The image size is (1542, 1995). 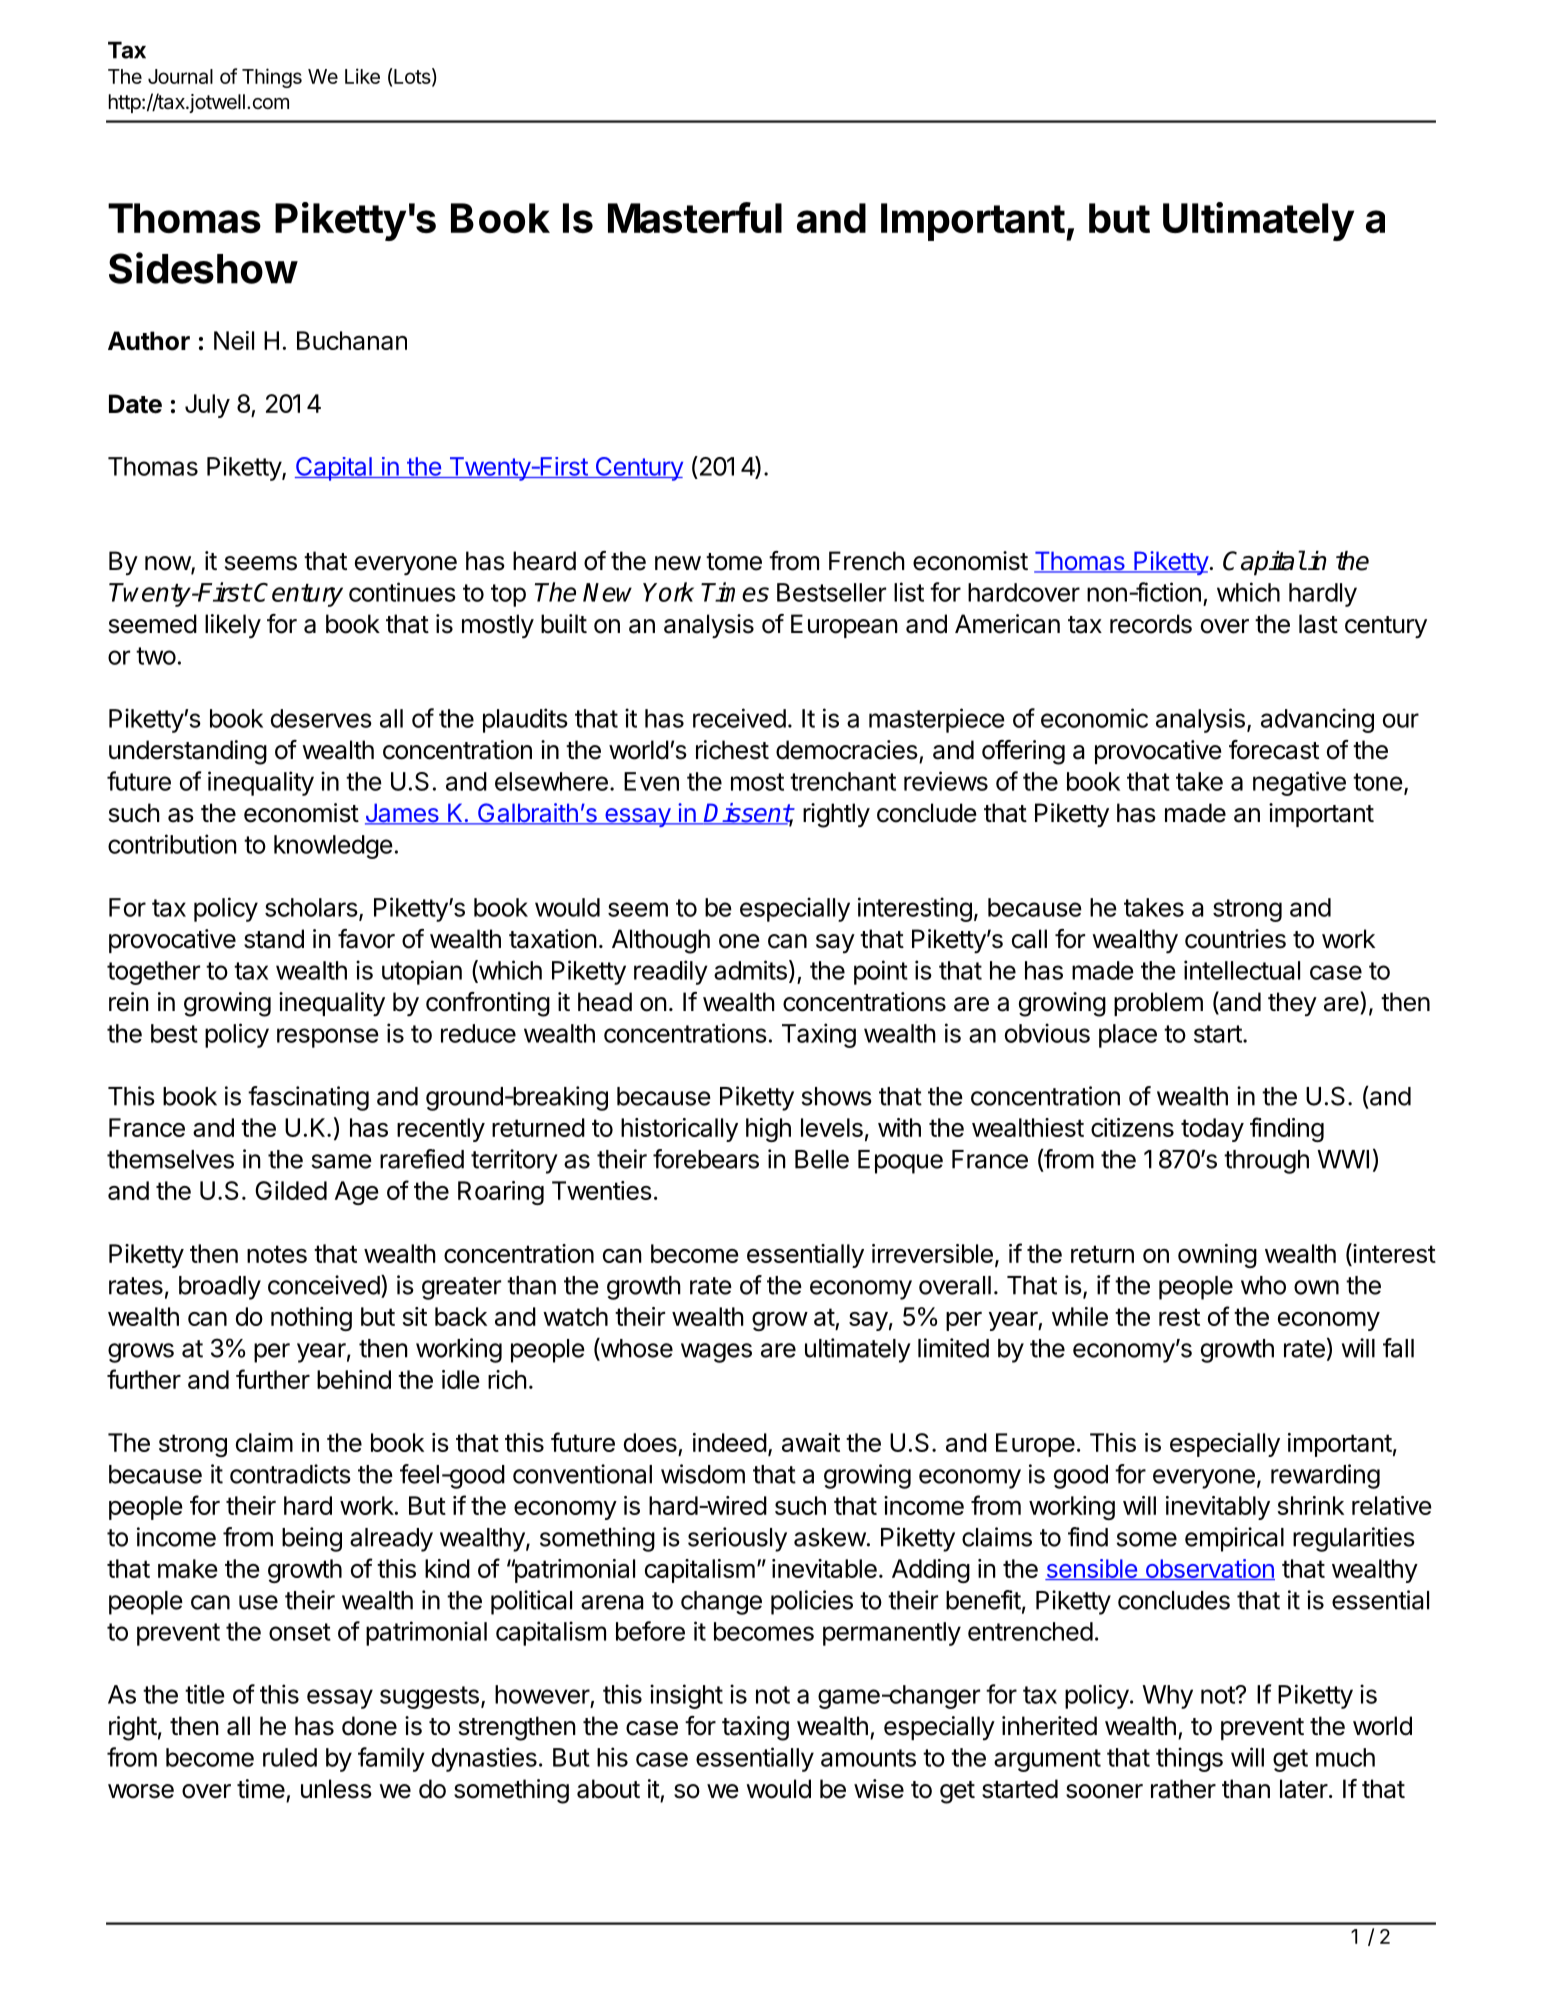 What do you see at coordinates (695, 217) in the screenshot?
I see `Masterful` at bounding box center [695, 217].
